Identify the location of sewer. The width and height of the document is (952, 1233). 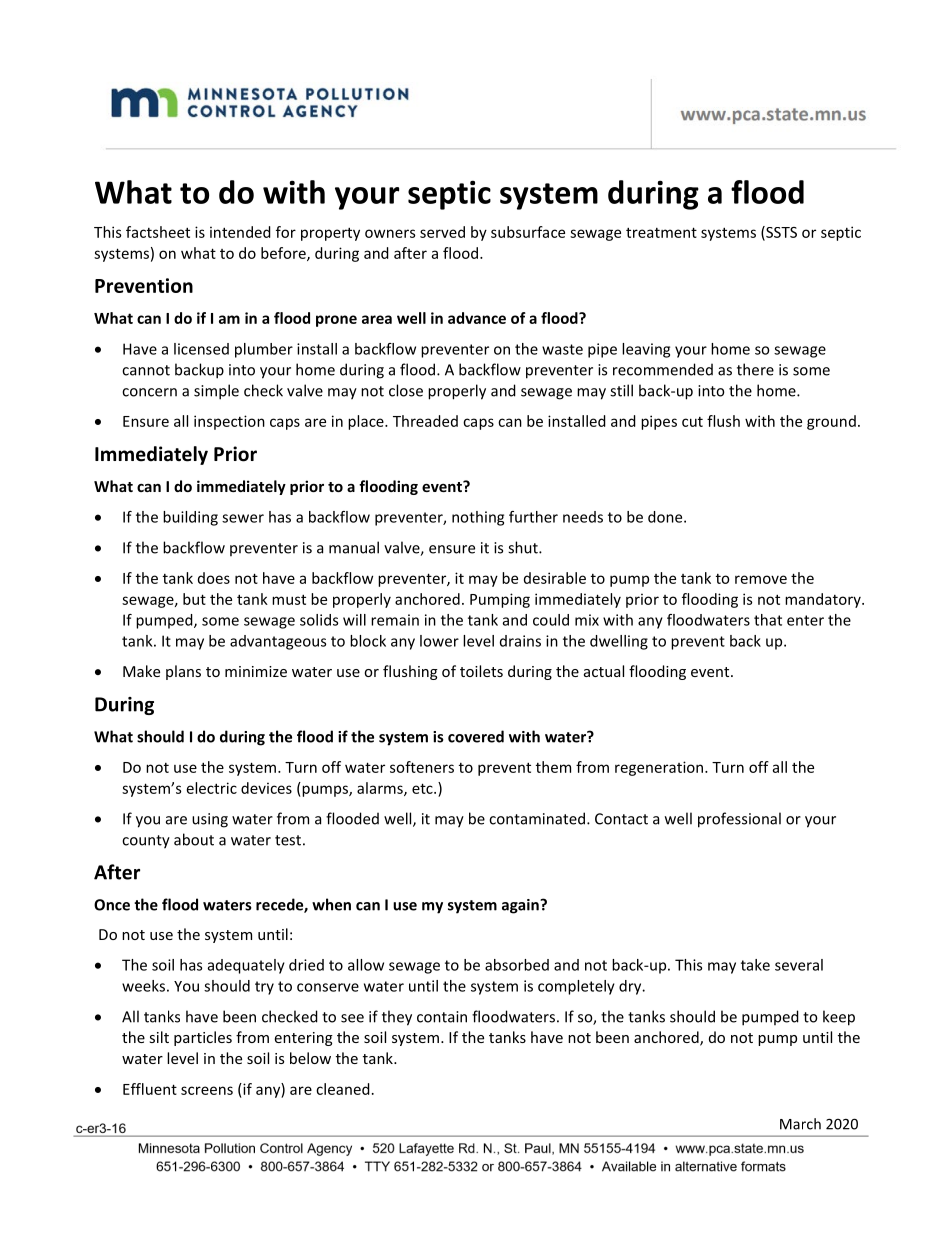
(243, 518).
